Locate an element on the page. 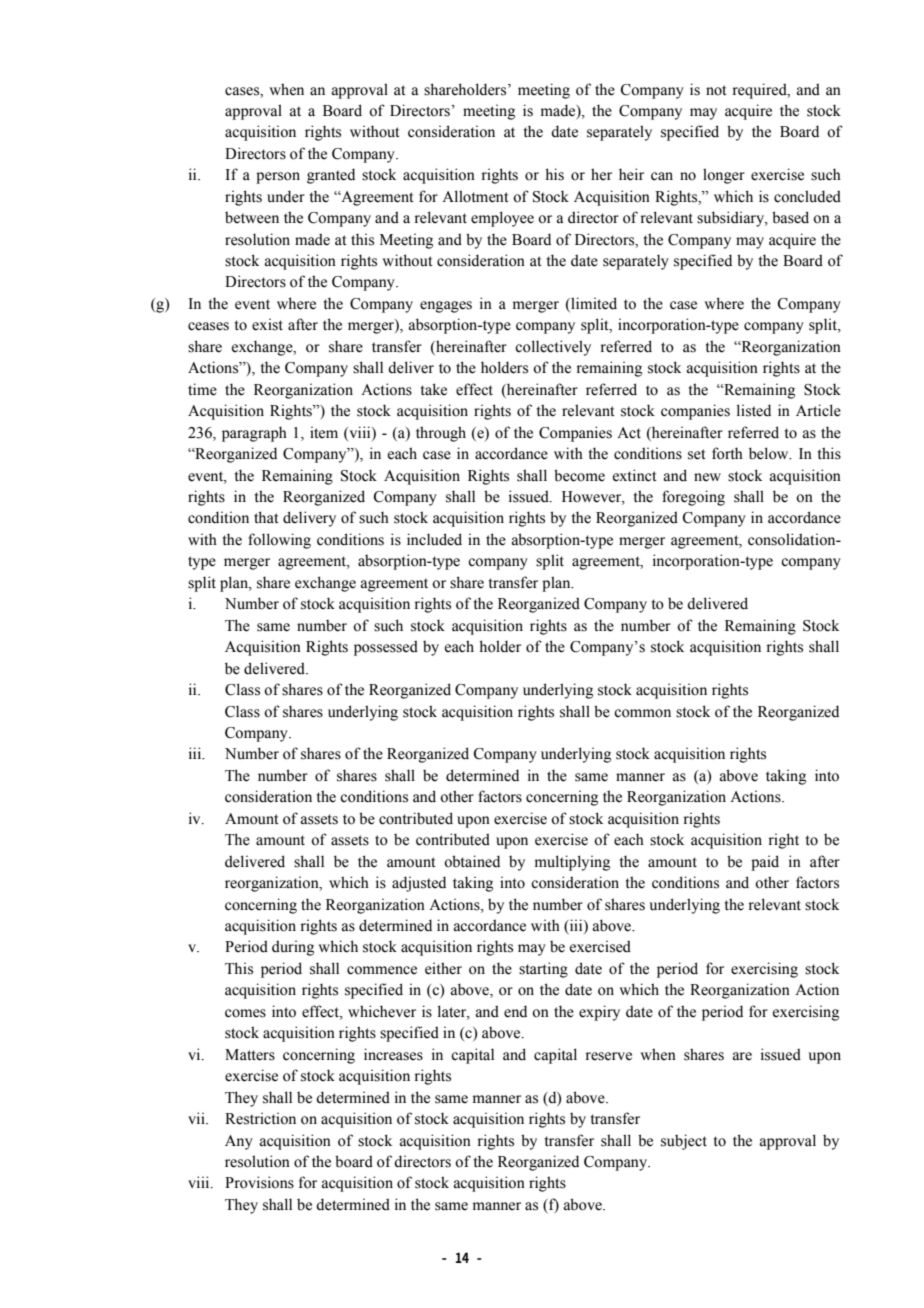 The image size is (924, 1308). reserve is located at coordinates (609, 1056).
